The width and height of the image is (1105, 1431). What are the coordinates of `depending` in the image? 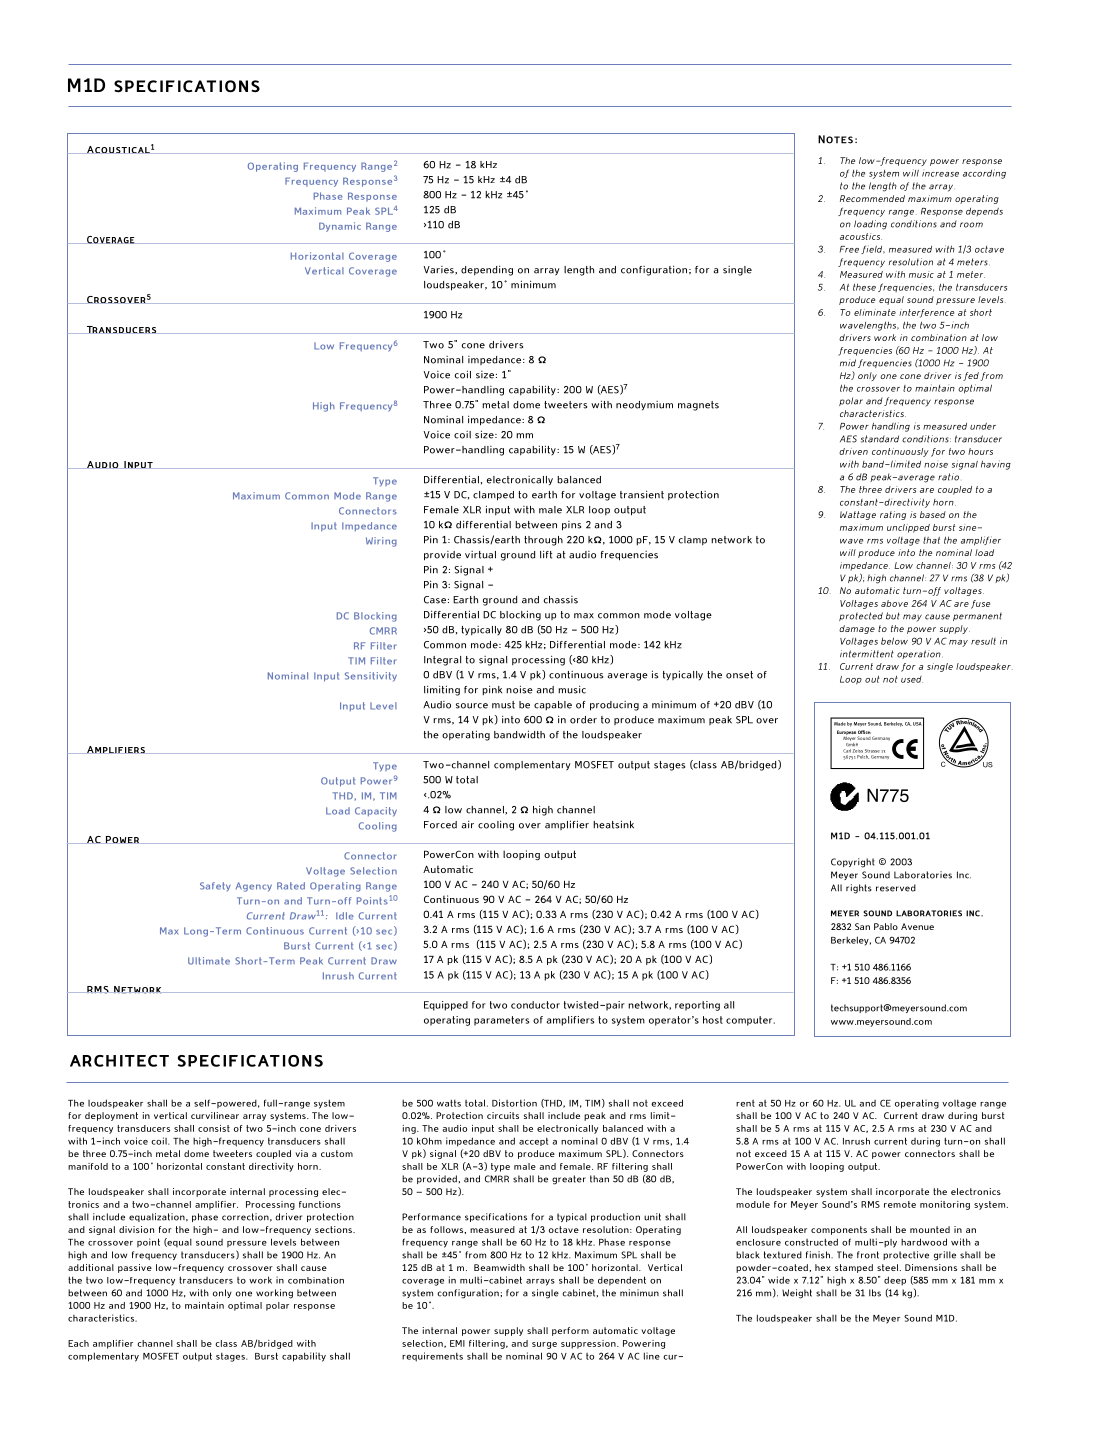 It's located at (487, 270).
